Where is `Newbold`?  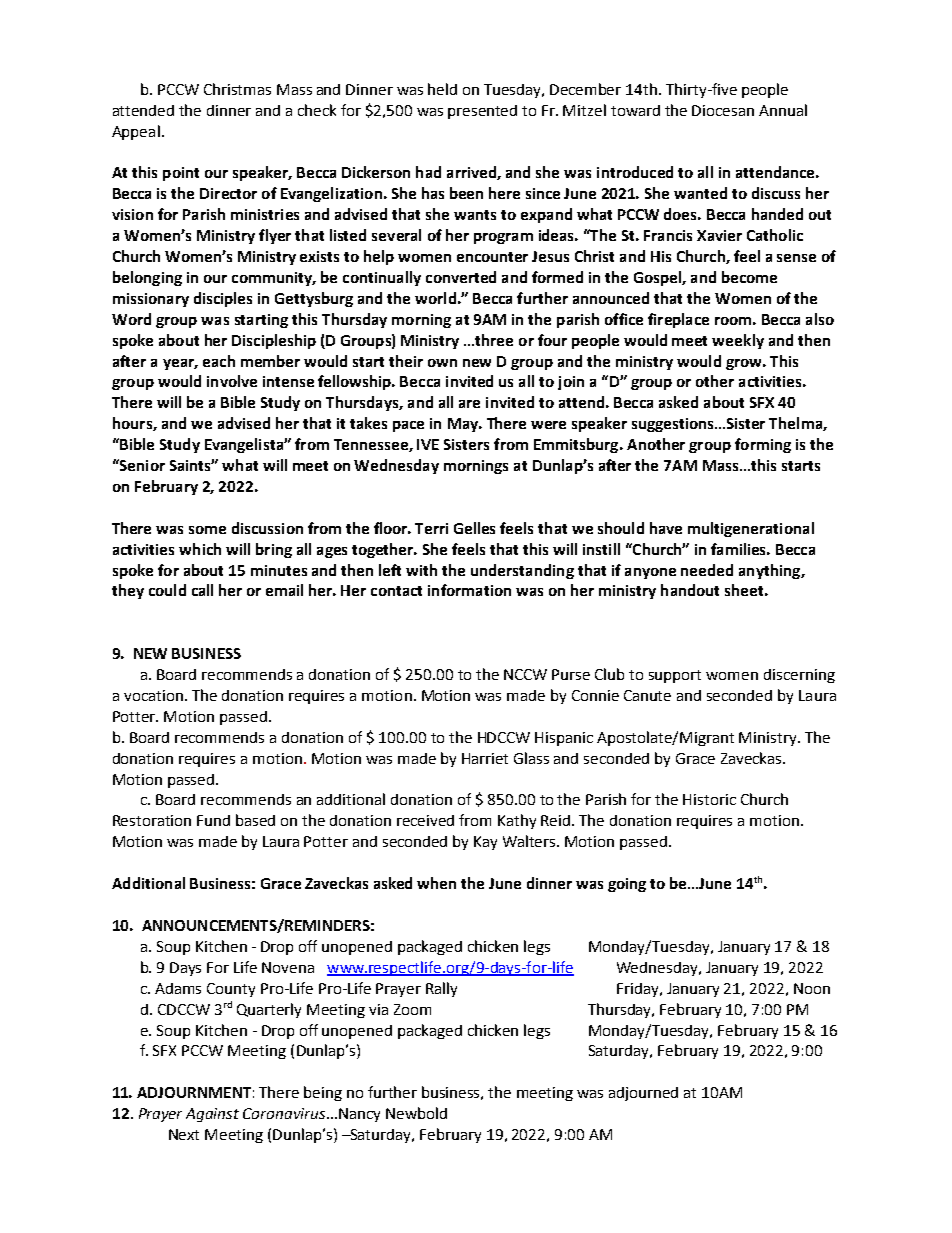 Newbold is located at coordinates (416, 1113).
